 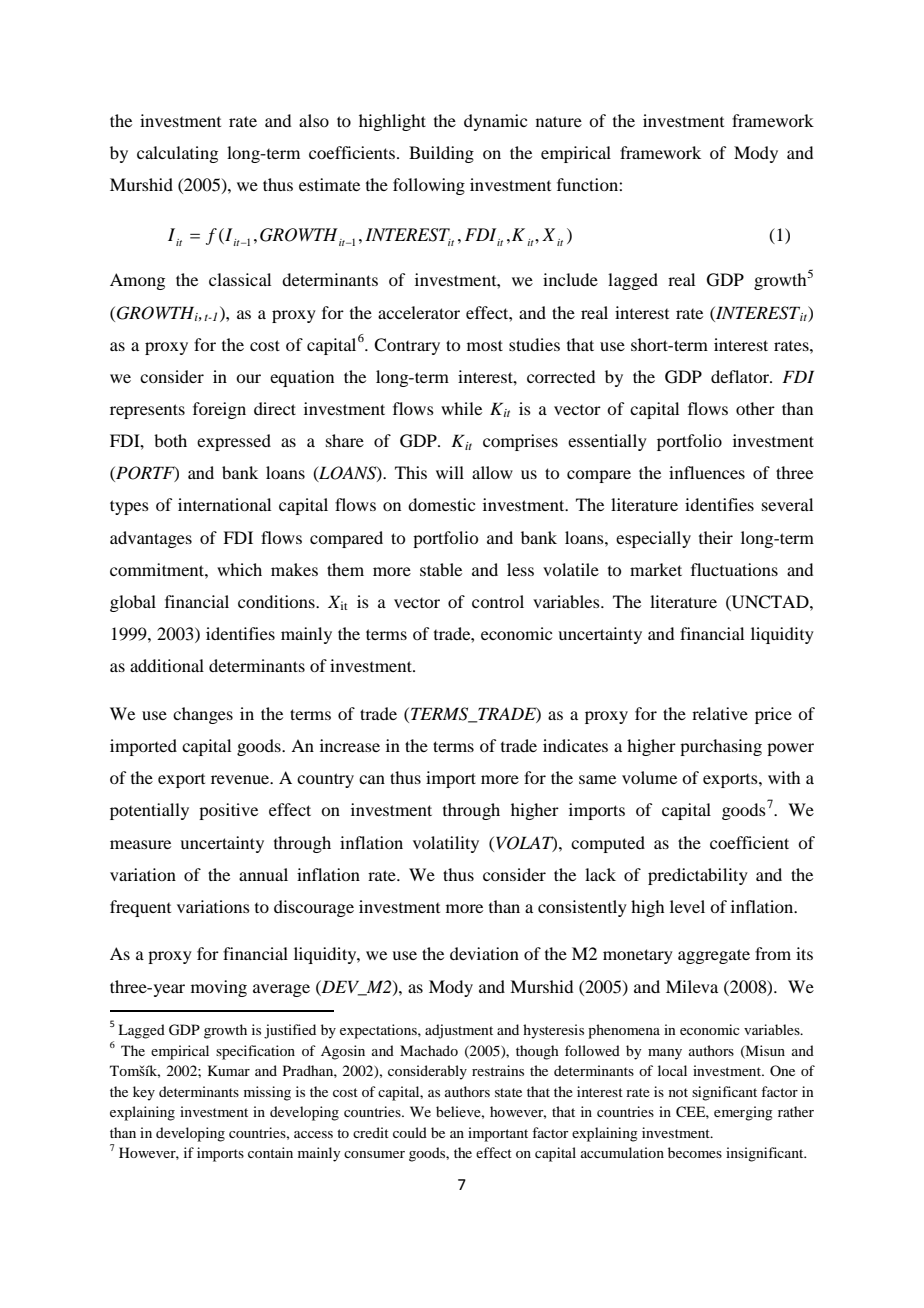 I want to click on Building, so click(x=441, y=154).
